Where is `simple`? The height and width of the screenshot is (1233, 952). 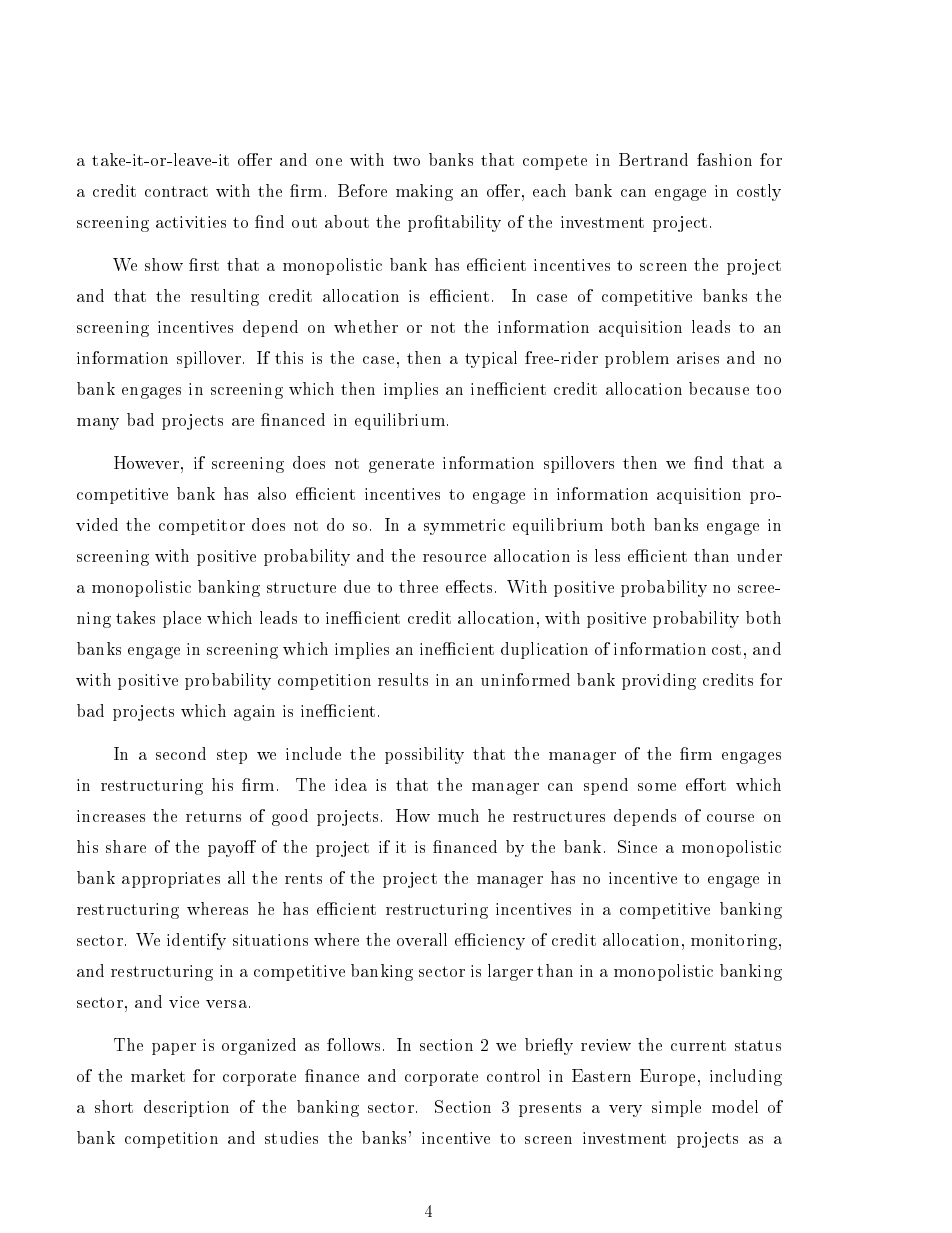
simple is located at coordinates (676, 1108).
